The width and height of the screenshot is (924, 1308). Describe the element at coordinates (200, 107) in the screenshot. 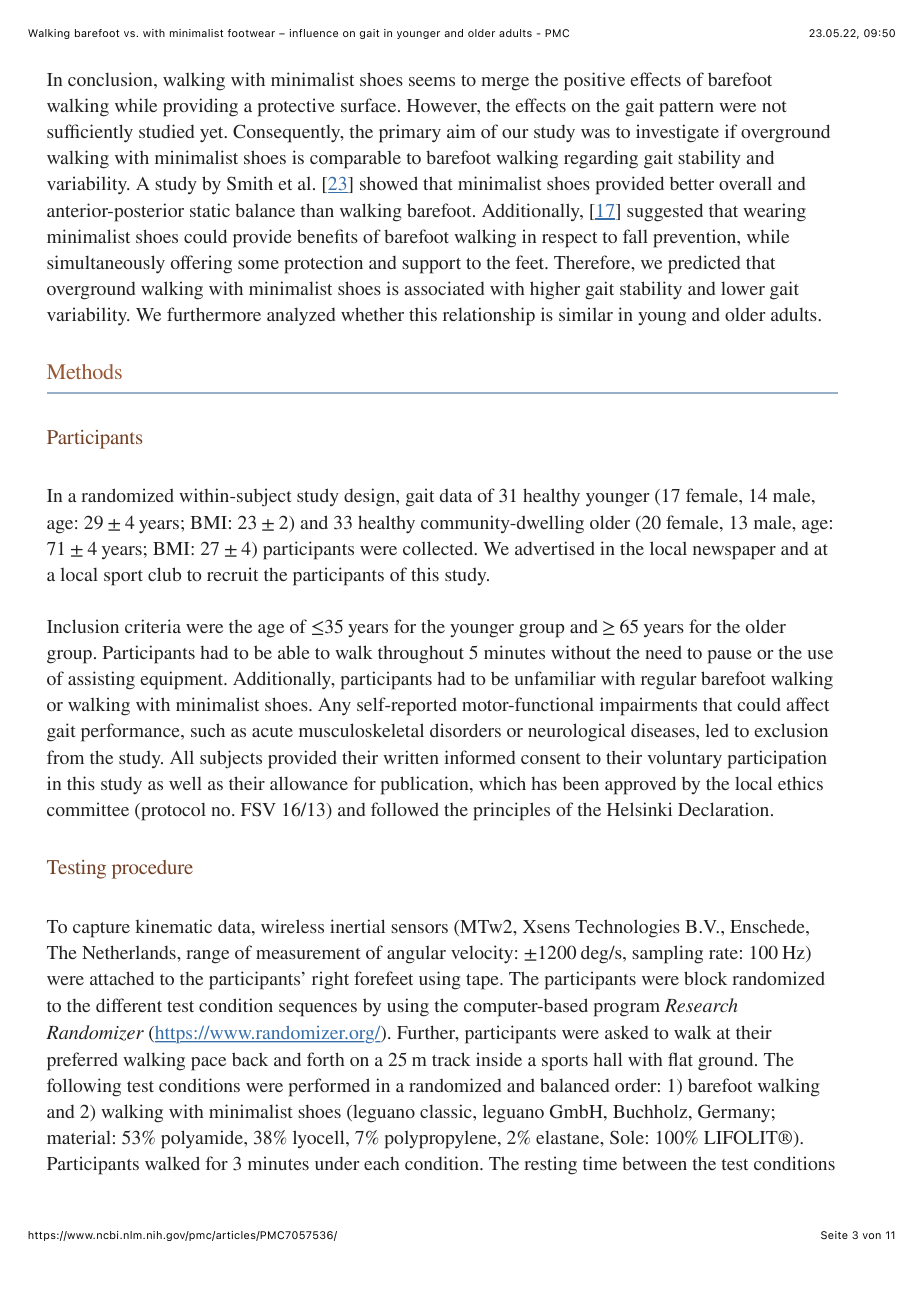

I see `providing` at that location.
